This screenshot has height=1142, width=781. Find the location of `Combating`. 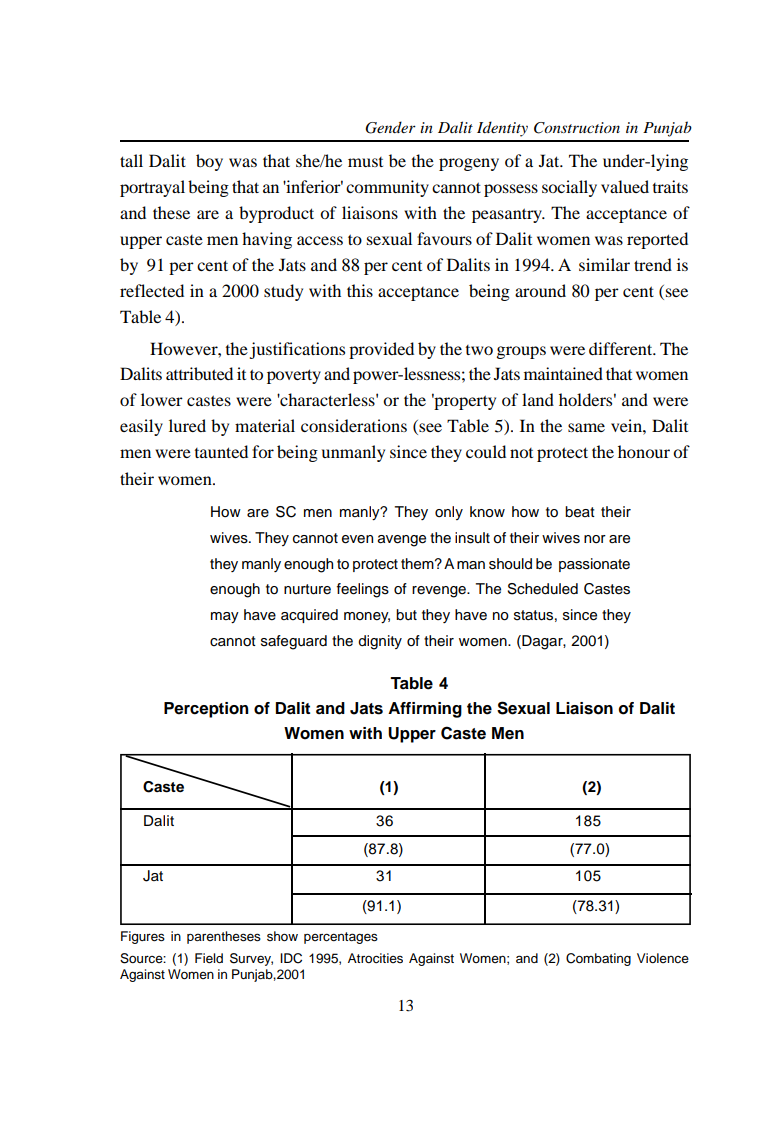

Combating is located at coordinates (598, 959).
